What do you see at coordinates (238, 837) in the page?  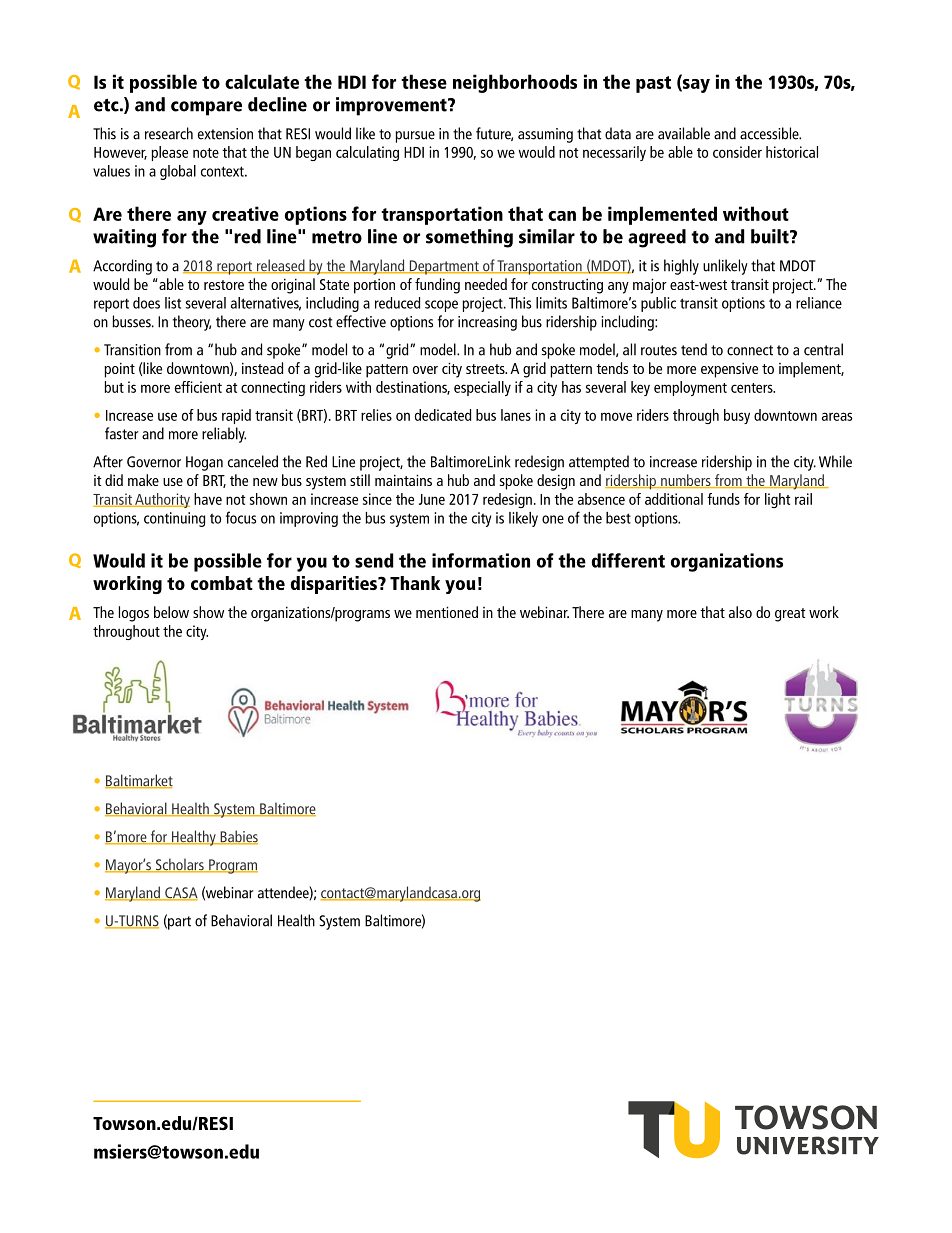 I see `Babies` at bounding box center [238, 837].
